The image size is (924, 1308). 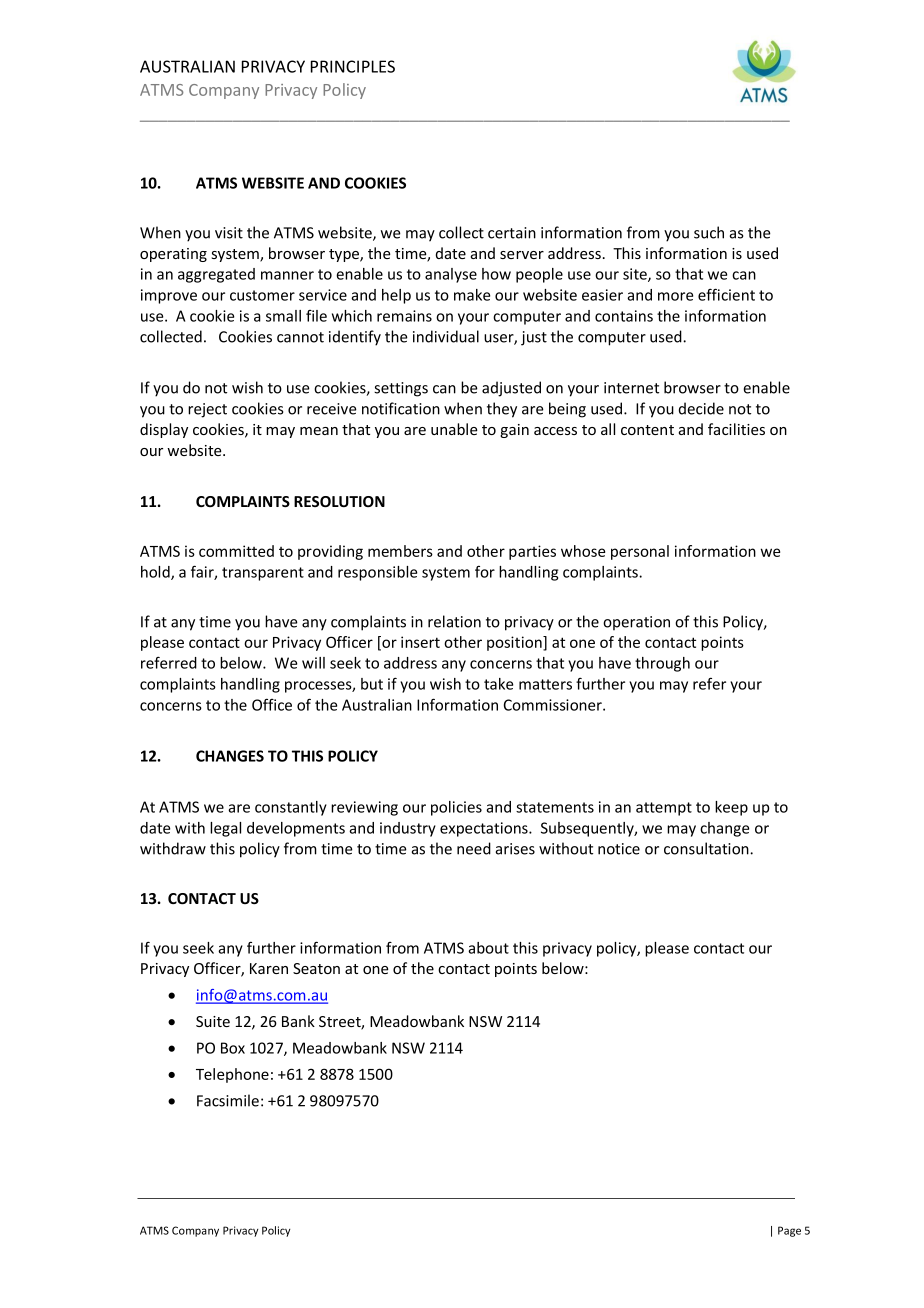 What do you see at coordinates (512, 233) in the screenshot?
I see `certain` at bounding box center [512, 233].
